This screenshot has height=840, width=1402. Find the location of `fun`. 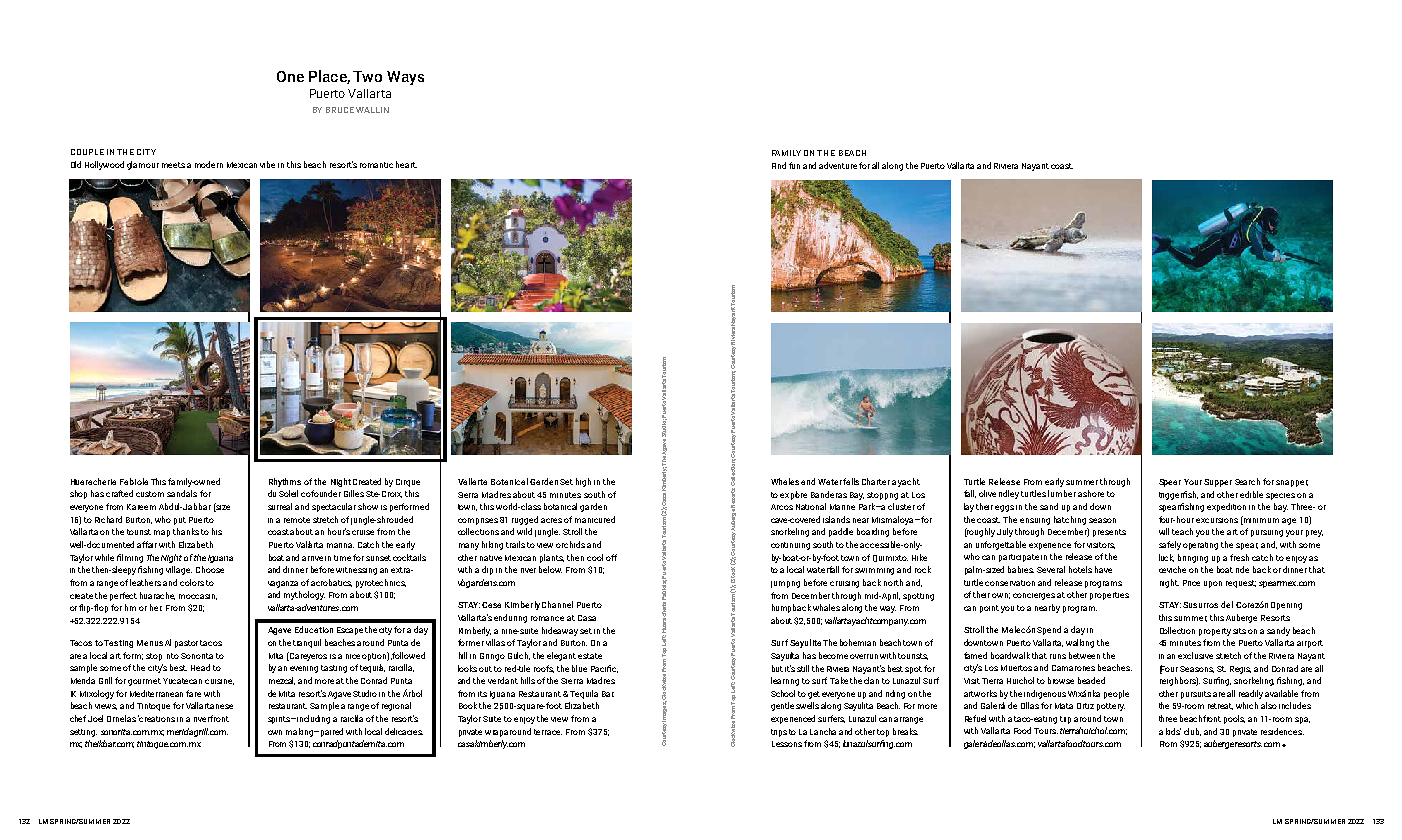

fun is located at coordinates (794, 165).
